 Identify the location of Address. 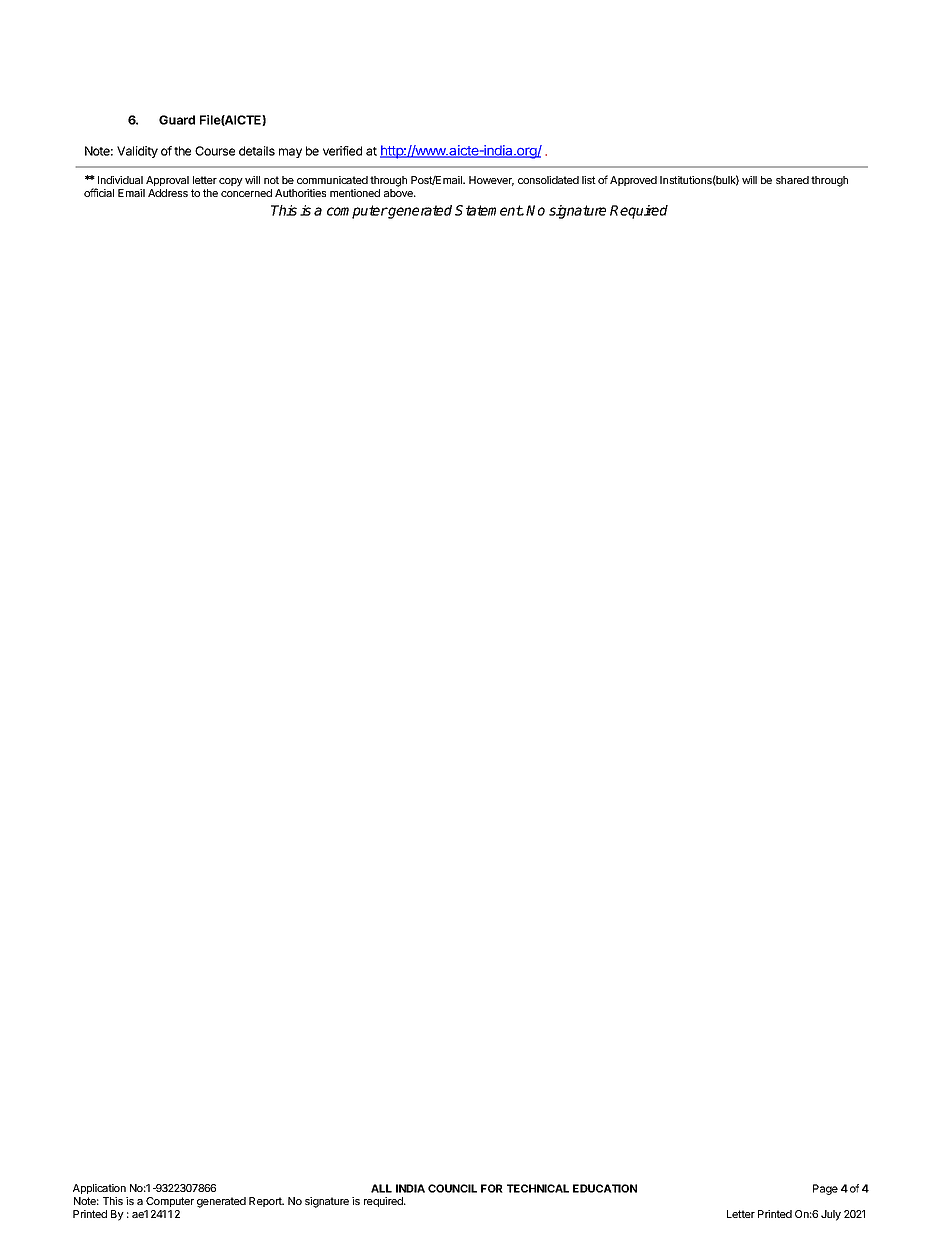
(168, 193).
